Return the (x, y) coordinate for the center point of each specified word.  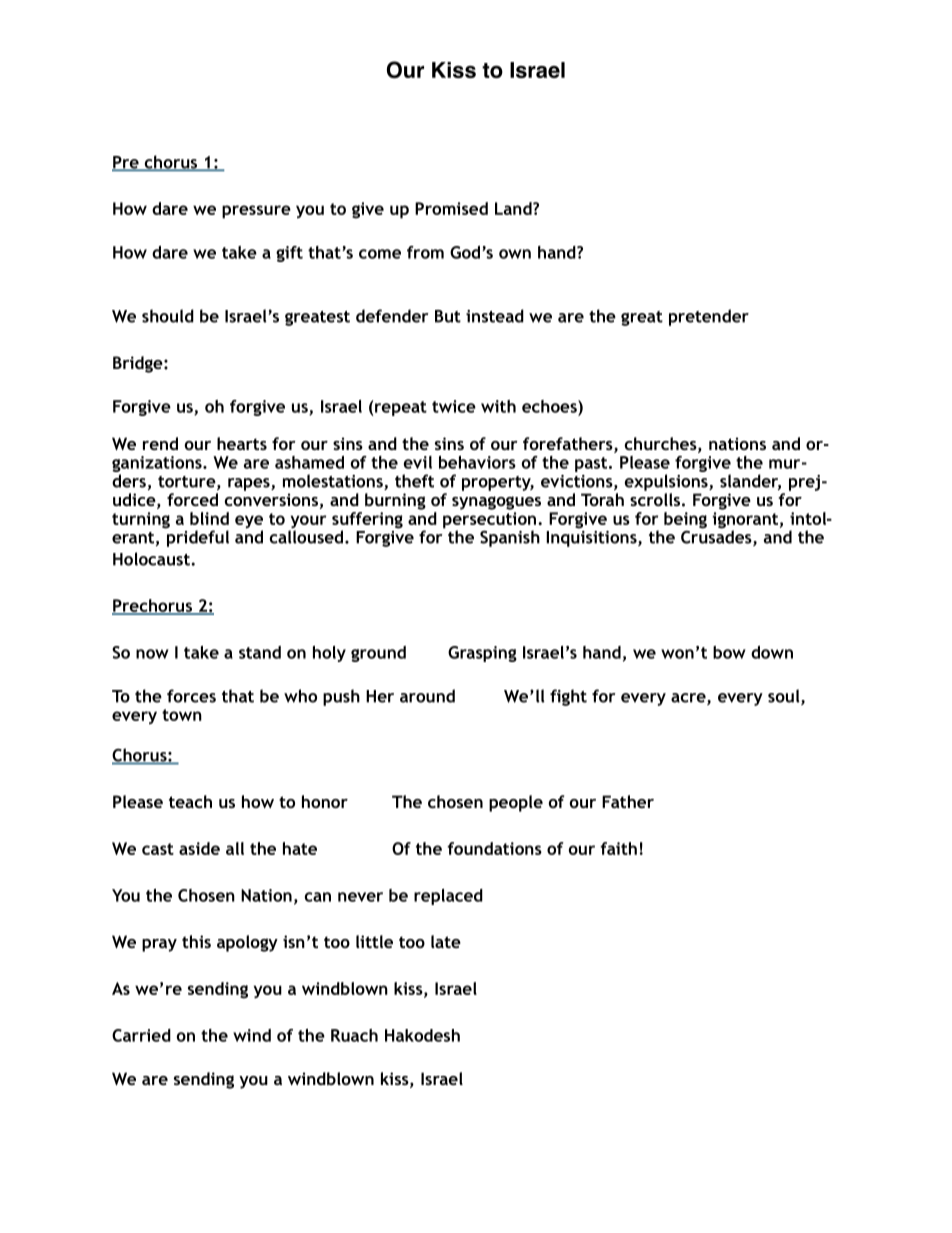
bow (729, 652)
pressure (256, 212)
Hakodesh (422, 1035)
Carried (141, 1035)
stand (260, 652)
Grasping (482, 654)
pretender (709, 317)
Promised (451, 208)
